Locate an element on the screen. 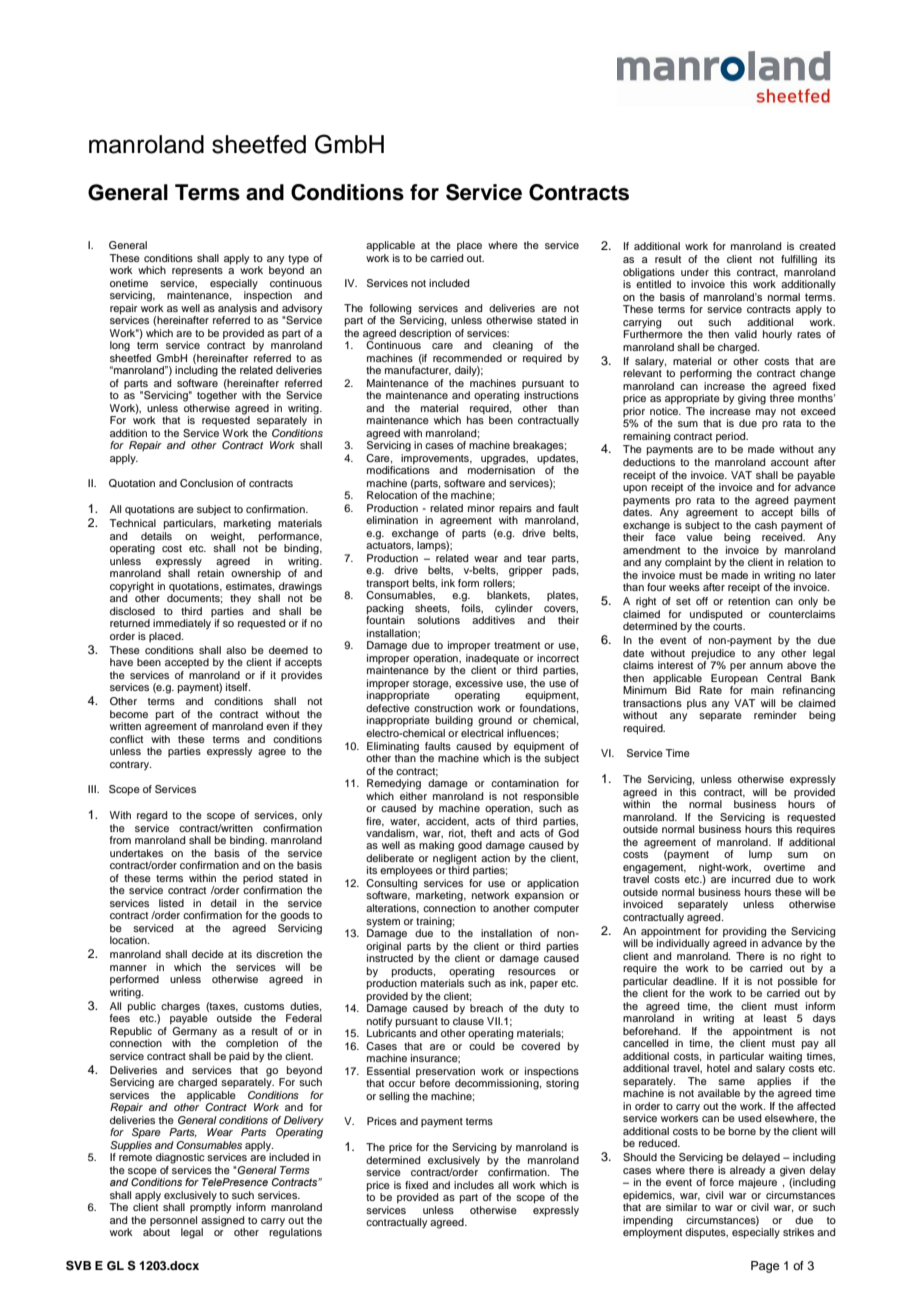  cash is located at coordinates (766, 525).
